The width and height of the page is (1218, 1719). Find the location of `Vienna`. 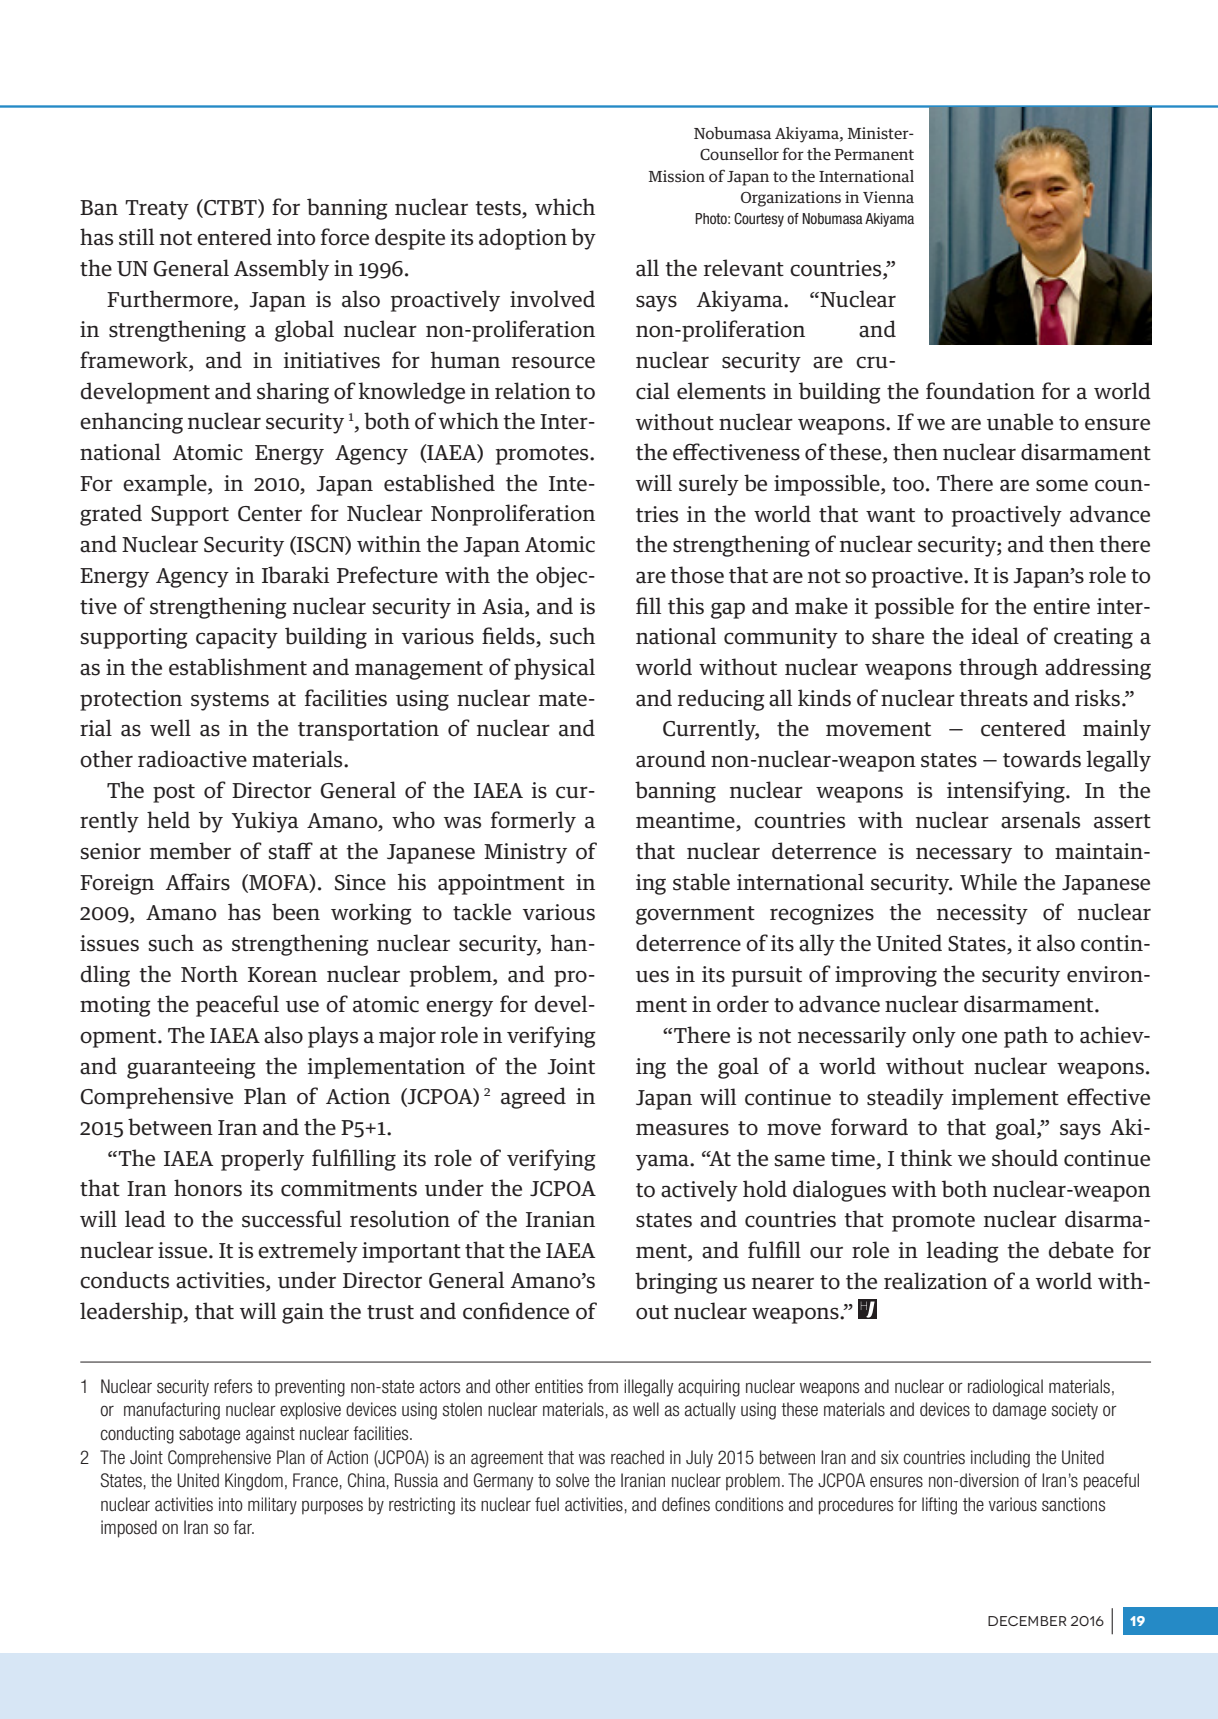

Vienna is located at coordinates (888, 197).
